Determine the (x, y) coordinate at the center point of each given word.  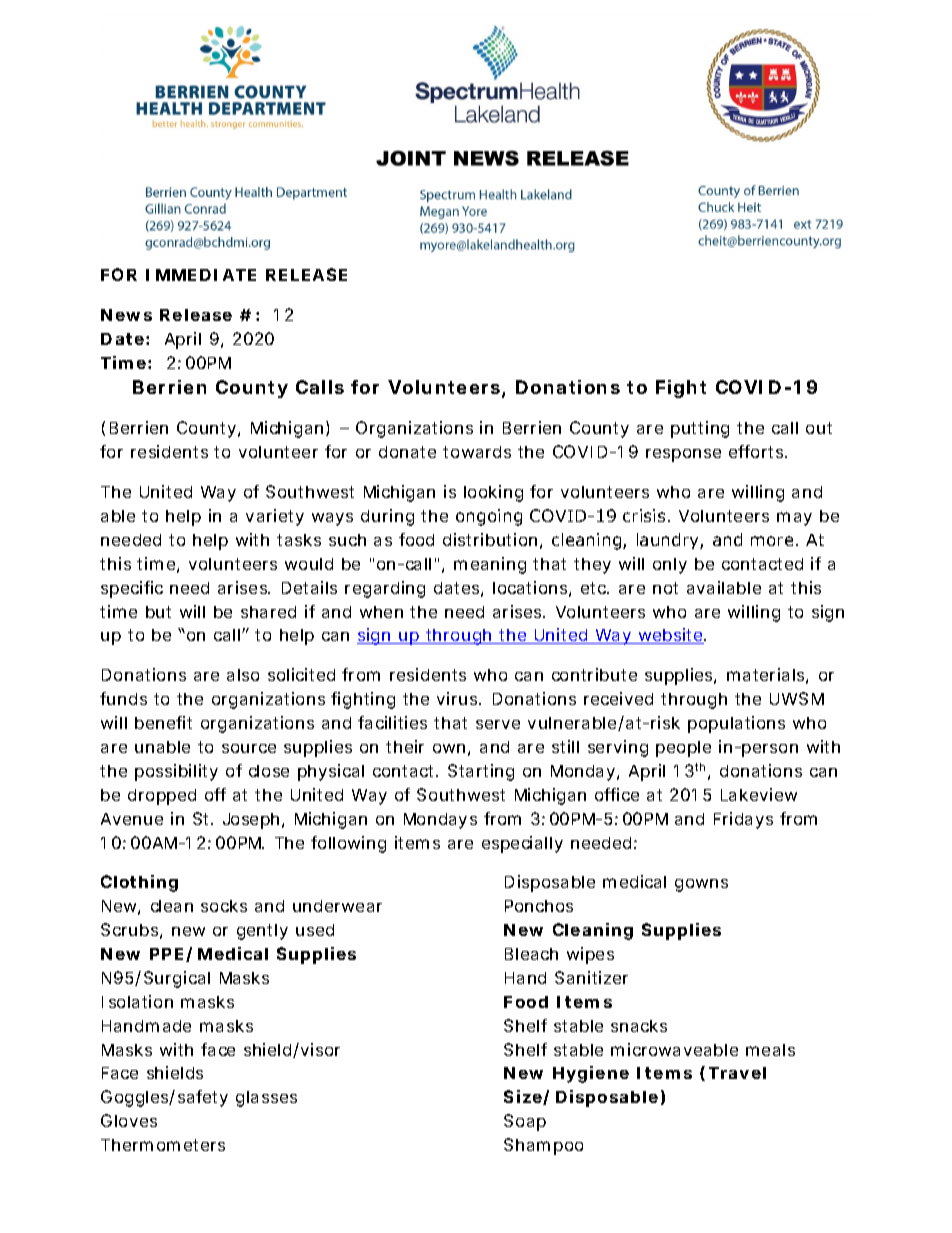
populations (736, 724)
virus (457, 698)
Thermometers (163, 1145)
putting (700, 429)
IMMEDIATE (201, 275)
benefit (163, 722)
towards (477, 452)
